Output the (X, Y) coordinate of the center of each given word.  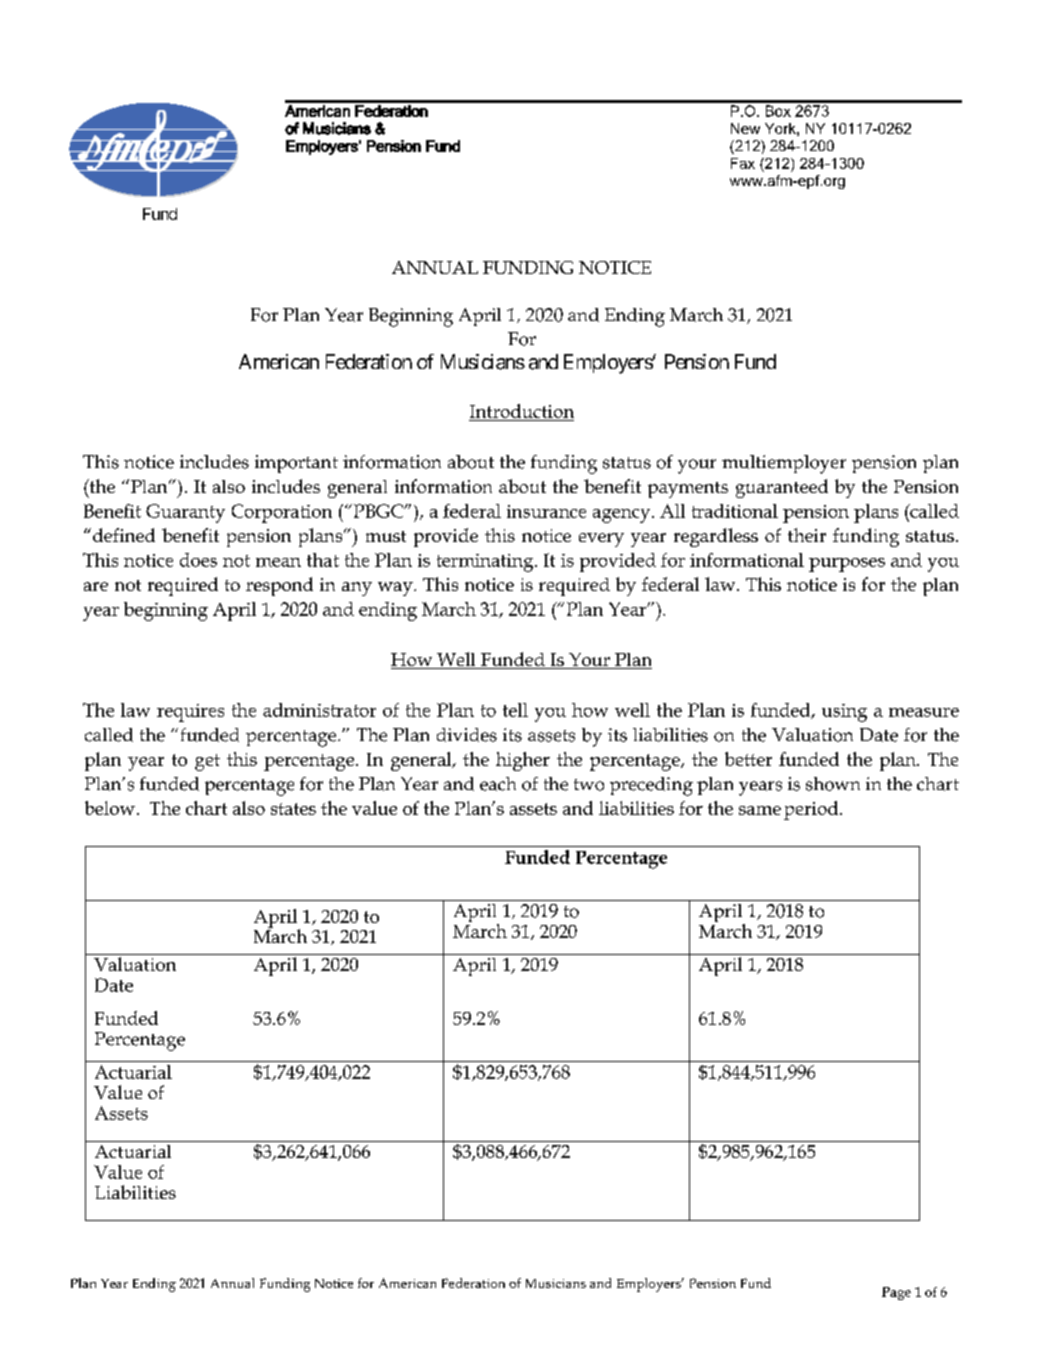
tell (515, 710)
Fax (743, 163)
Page (896, 1293)
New (745, 128)
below (110, 808)
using (844, 713)
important (296, 464)
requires (190, 713)
